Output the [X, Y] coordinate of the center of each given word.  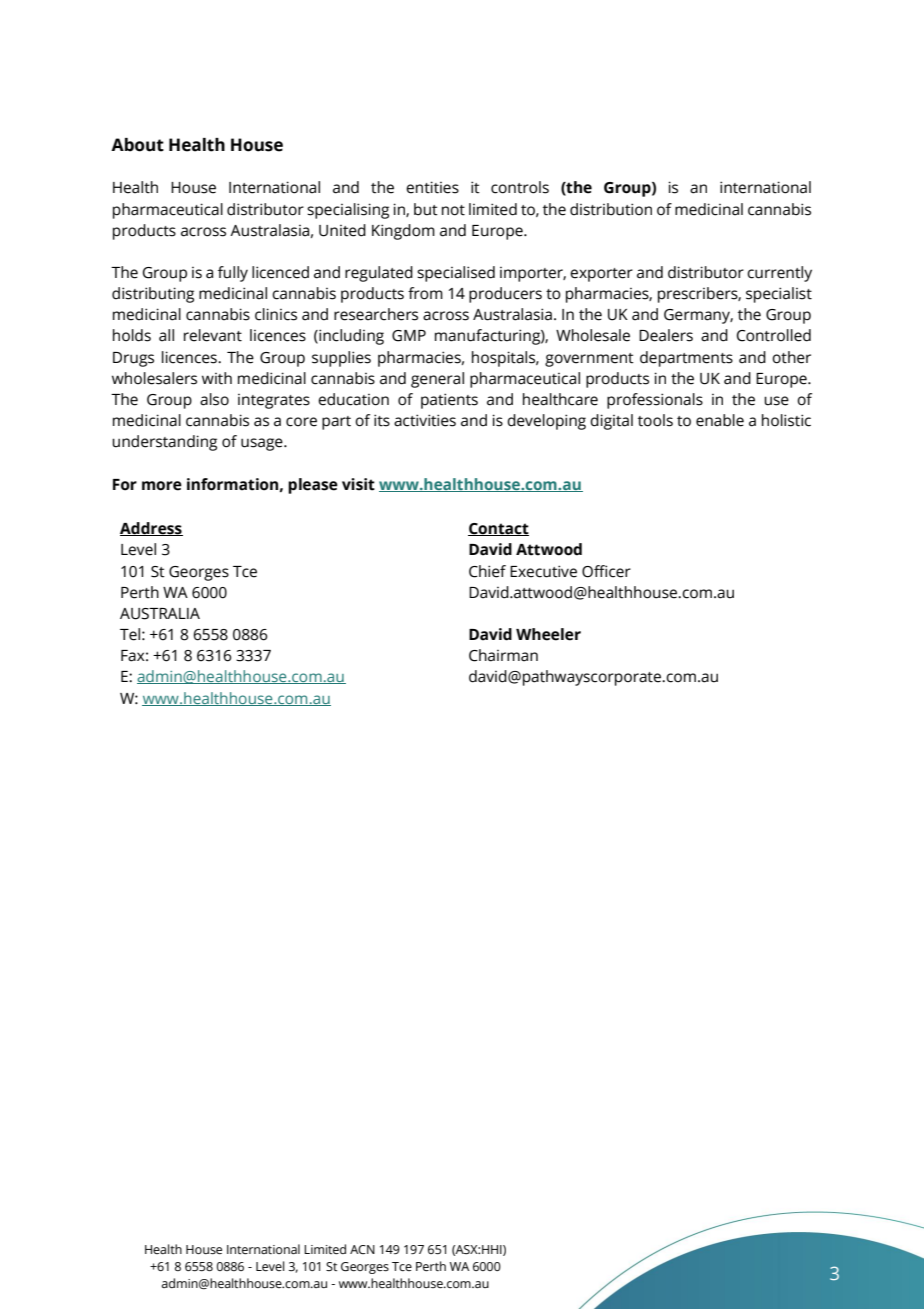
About [137, 145]
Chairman [503, 655]
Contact [498, 529]
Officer [606, 571]
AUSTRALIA [160, 614]
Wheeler [548, 634]
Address [151, 529]
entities [432, 187]
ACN [362, 1249]
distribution [611, 209]
